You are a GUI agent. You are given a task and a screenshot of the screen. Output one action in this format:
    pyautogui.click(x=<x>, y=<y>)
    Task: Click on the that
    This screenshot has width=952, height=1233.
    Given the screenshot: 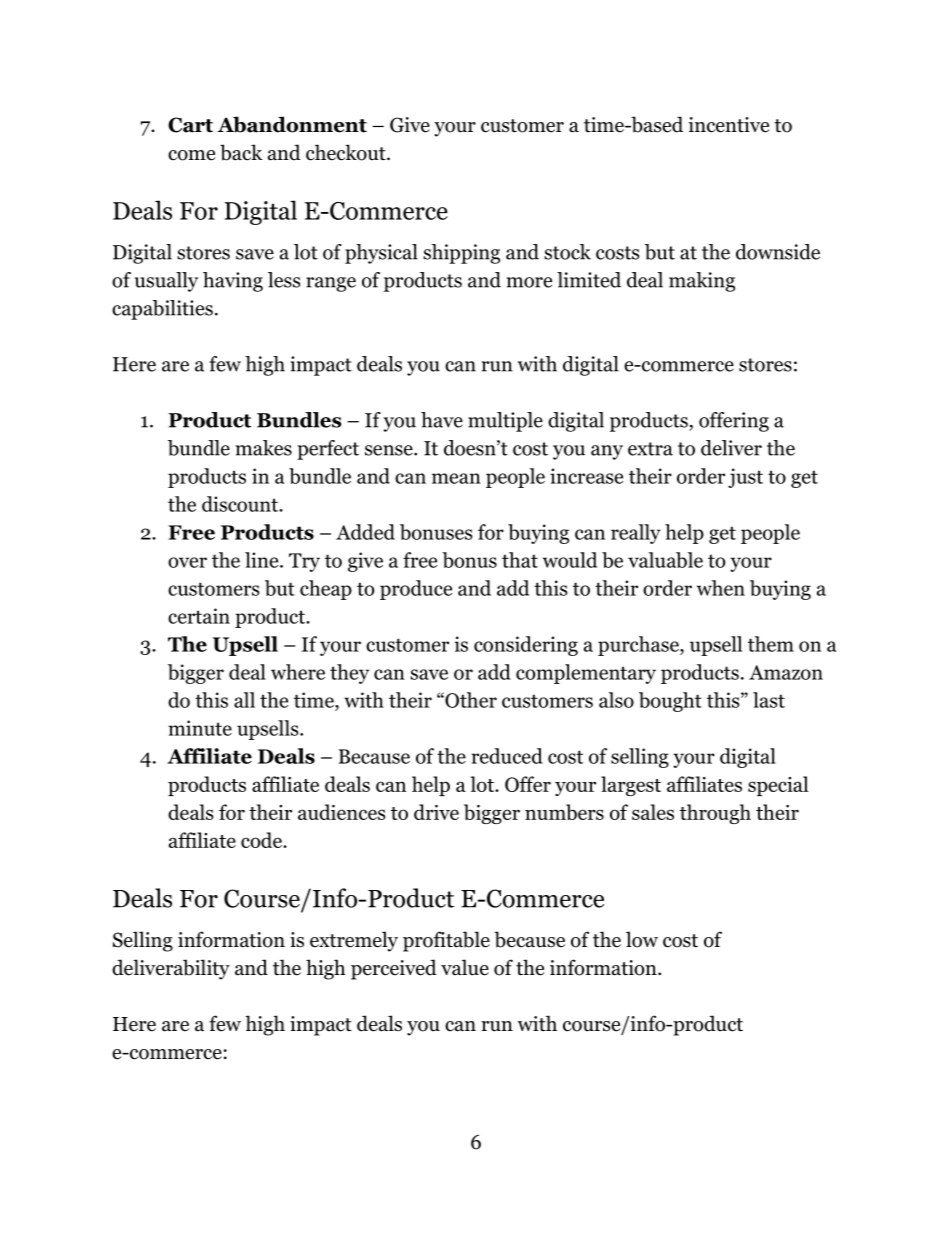 What is the action you would take?
    pyautogui.click(x=520, y=560)
